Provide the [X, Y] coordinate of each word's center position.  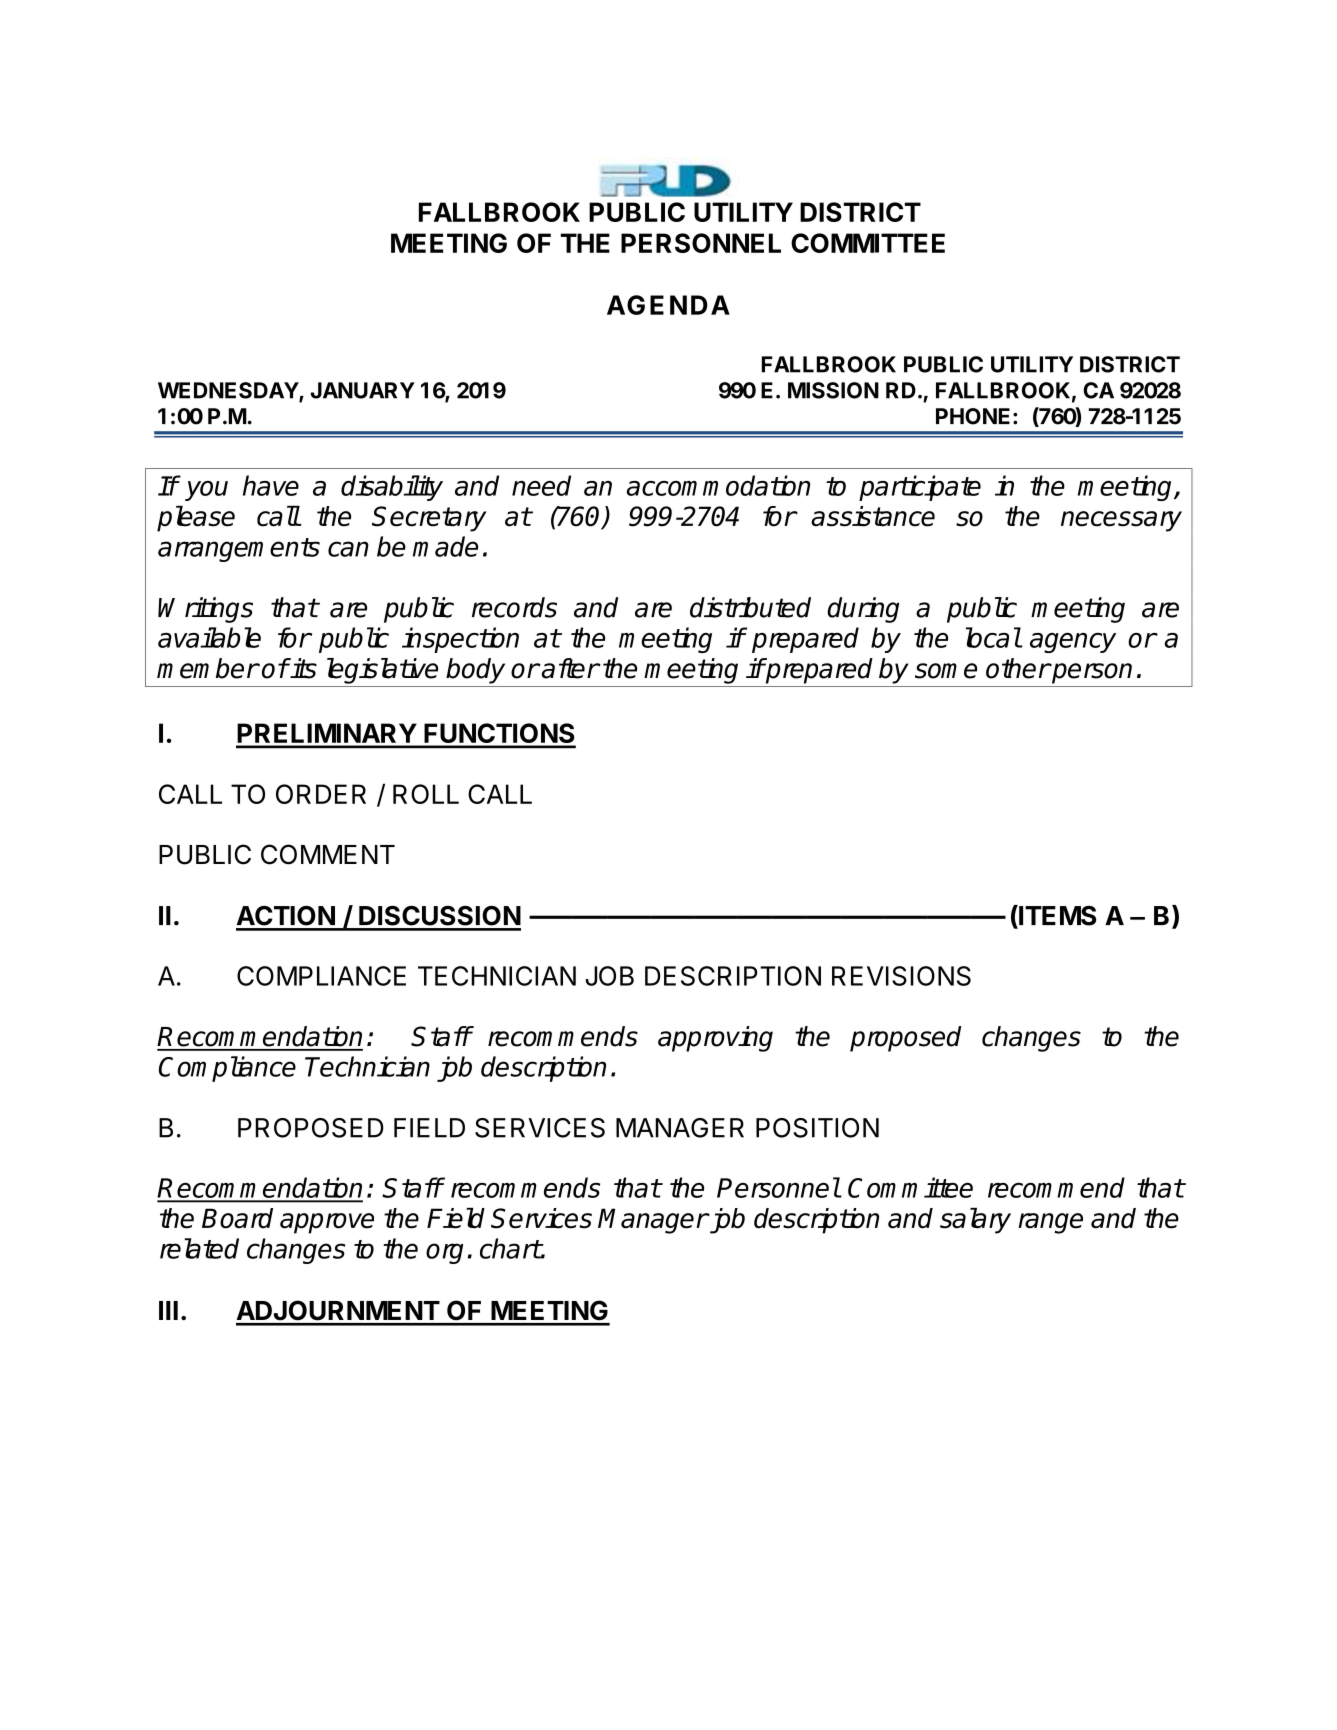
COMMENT [328, 854]
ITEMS [1056, 916]
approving [715, 1039]
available [209, 637]
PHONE [973, 416]
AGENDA [668, 305]
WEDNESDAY [229, 391]
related [199, 1248]
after [569, 668]
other [1018, 668]
